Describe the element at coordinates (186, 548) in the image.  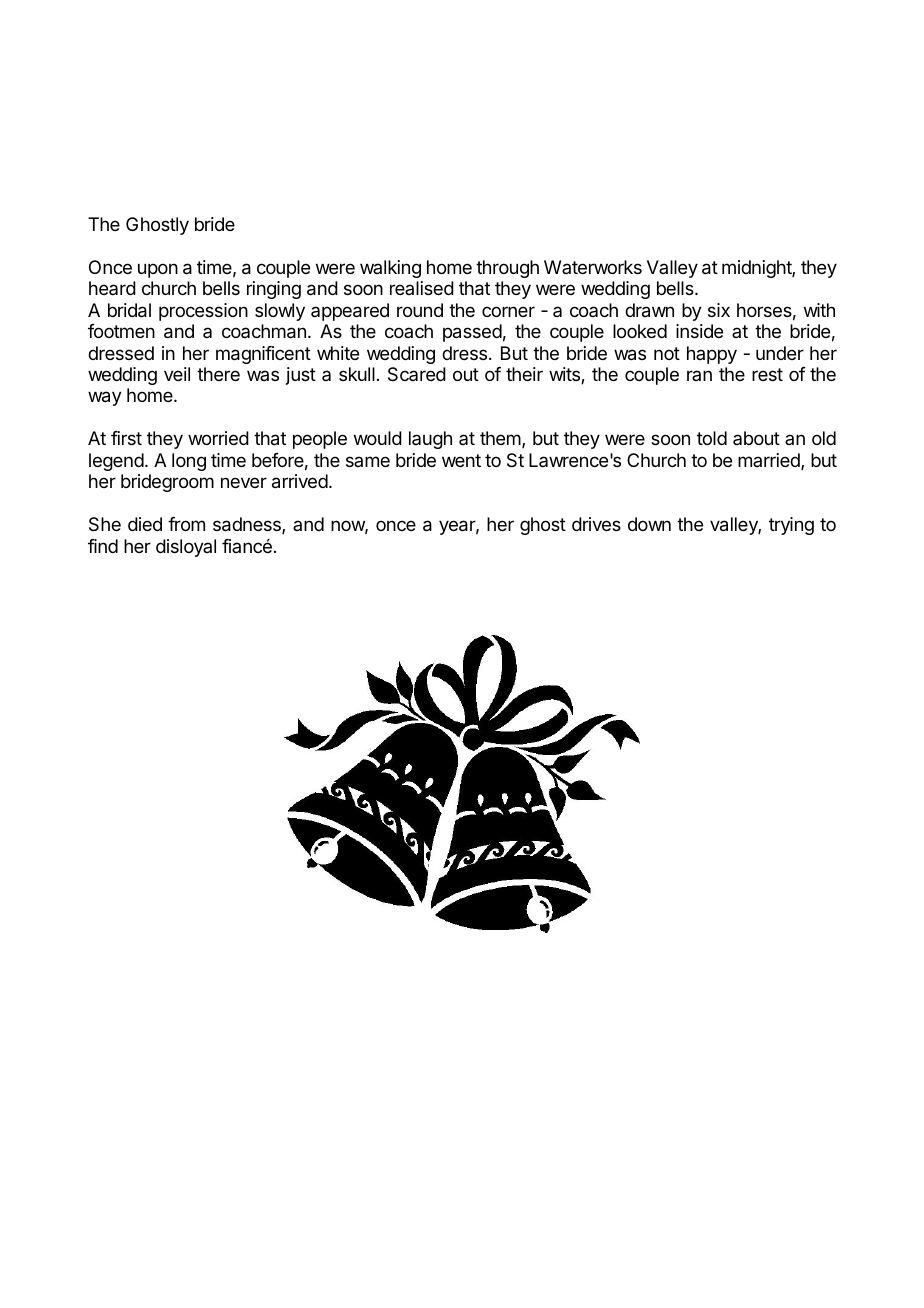
I see `disloyal` at that location.
